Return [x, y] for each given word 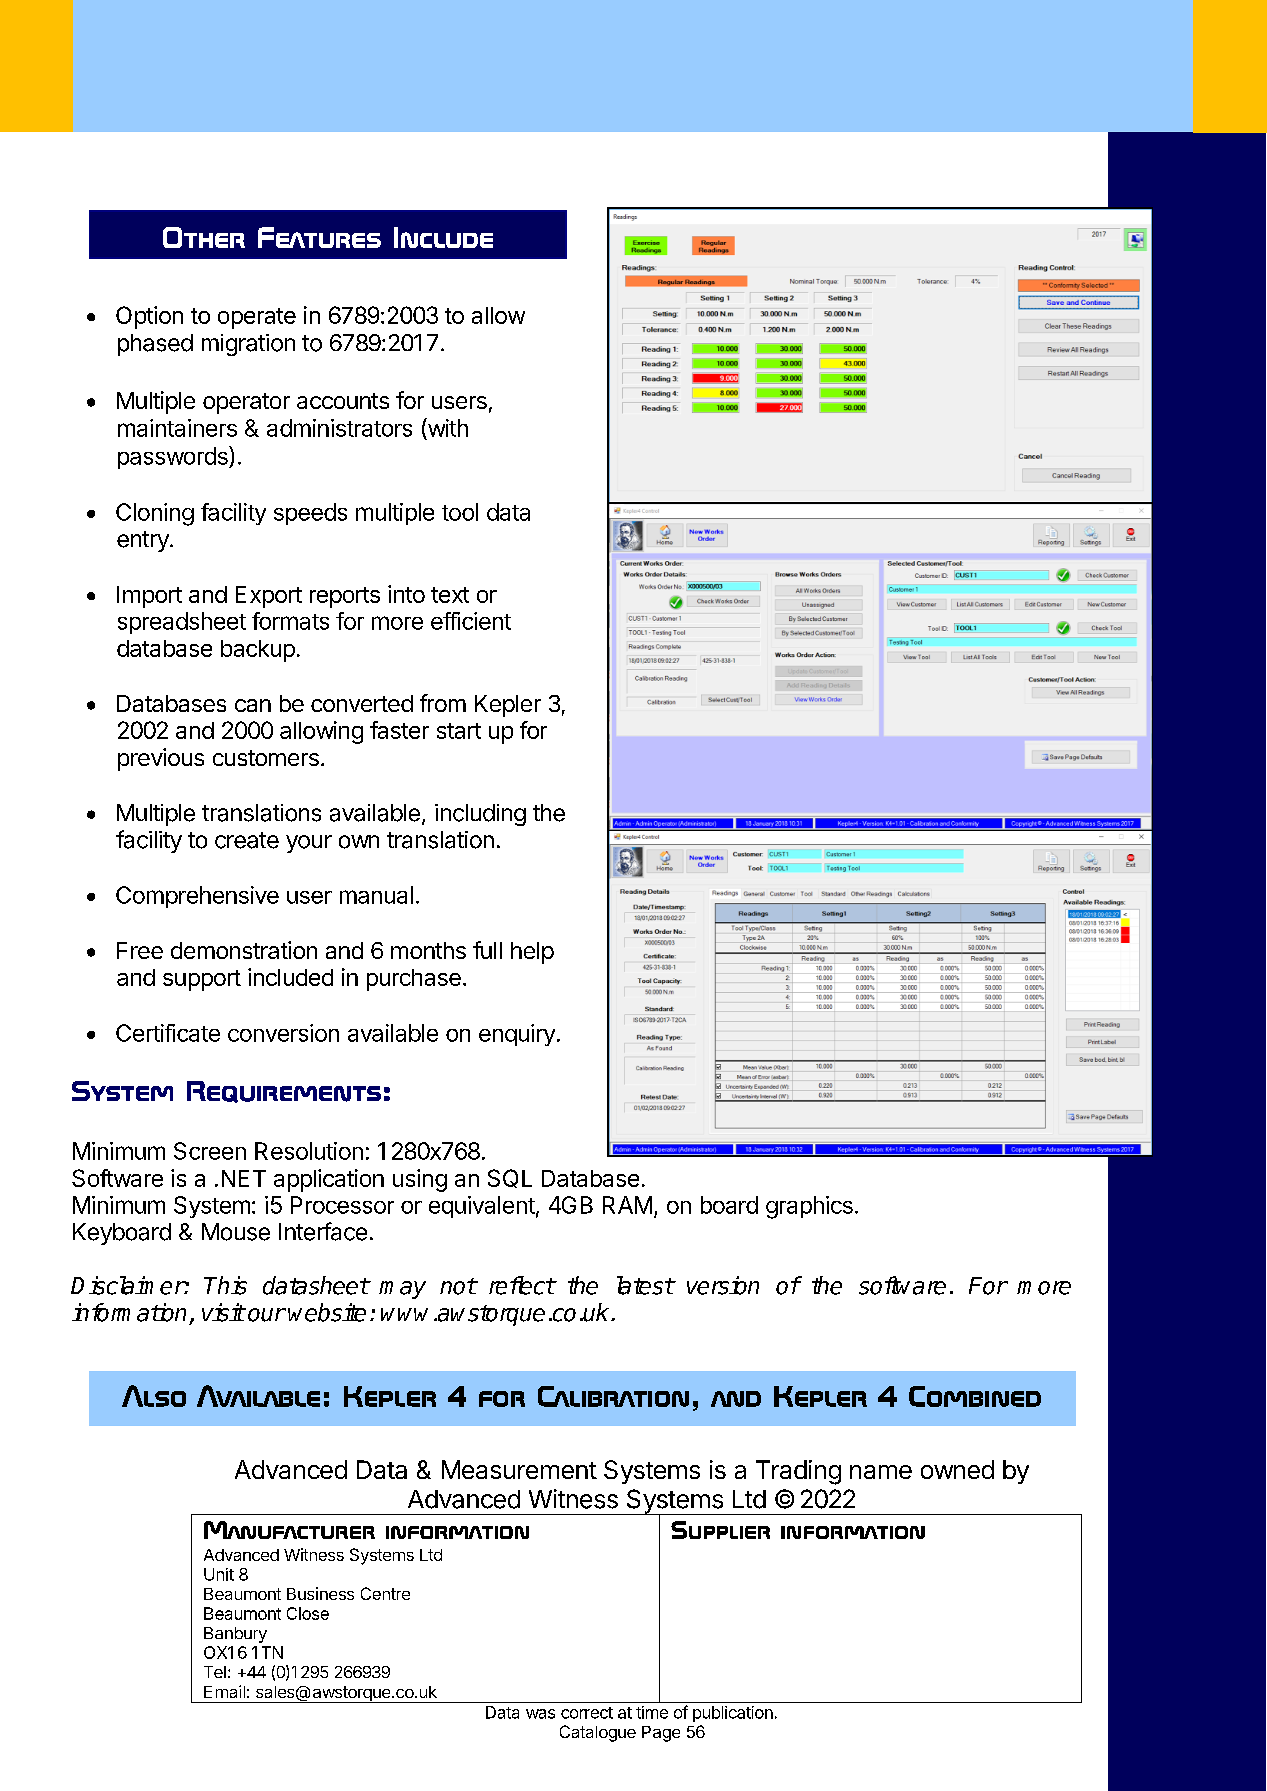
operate [257, 318]
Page [661, 1734]
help [532, 953]
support [202, 980]
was [540, 1714]
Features [319, 237]
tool [460, 512]
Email [224, 1691]
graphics [809, 1207]
